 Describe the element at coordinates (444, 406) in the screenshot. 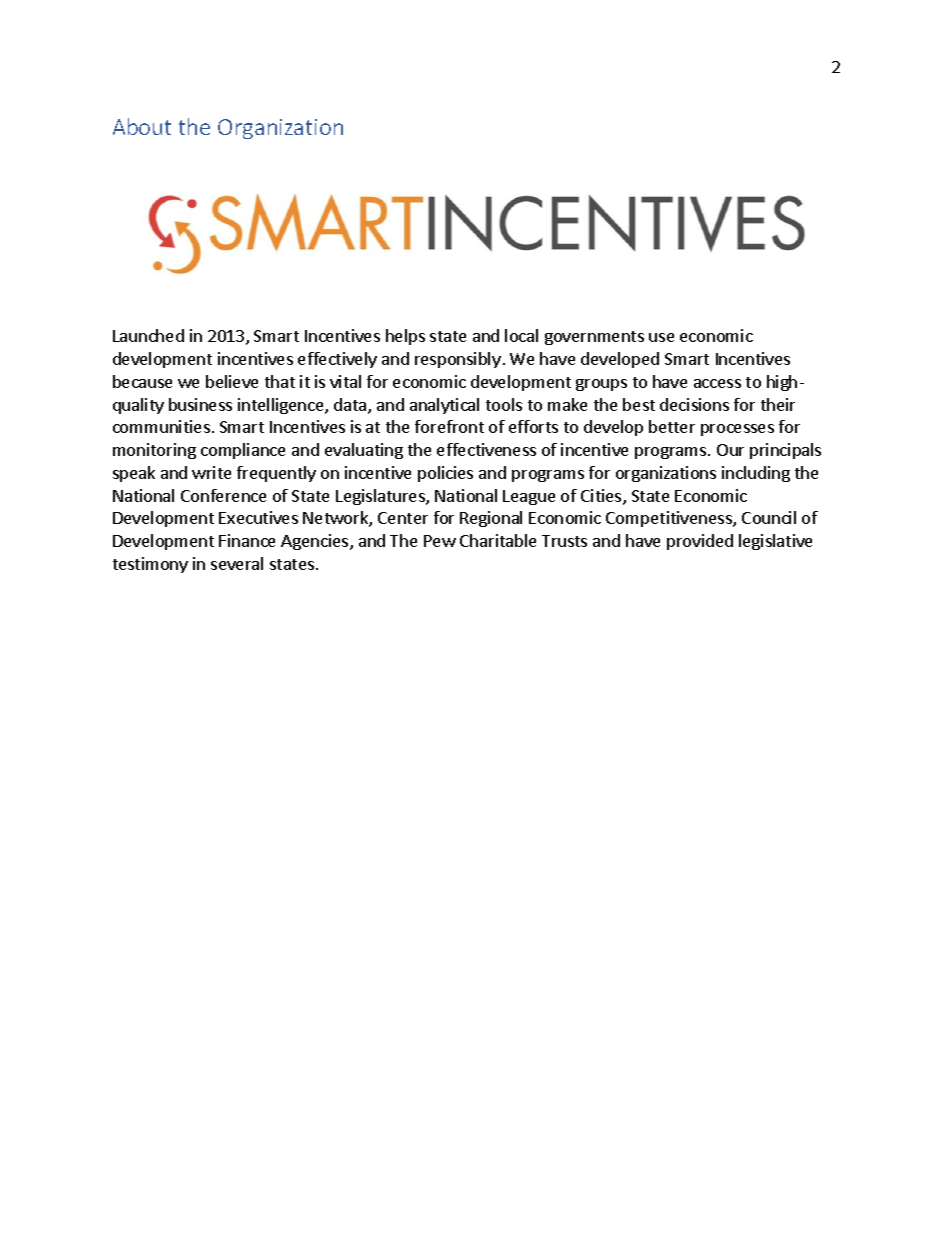

I see `analytical` at that location.
